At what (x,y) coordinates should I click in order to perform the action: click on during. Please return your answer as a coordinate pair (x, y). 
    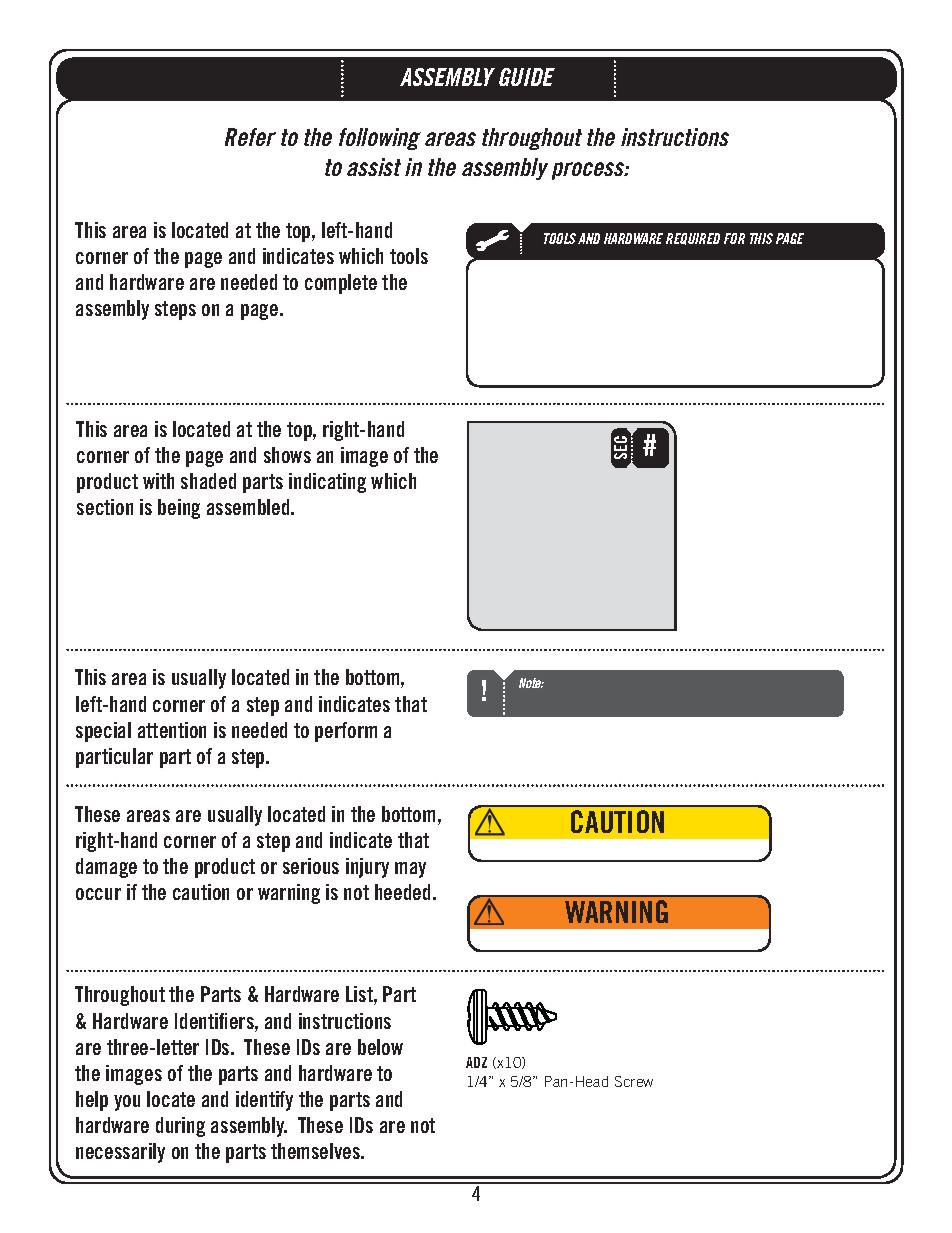
    Looking at the image, I should click on (180, 1127).
